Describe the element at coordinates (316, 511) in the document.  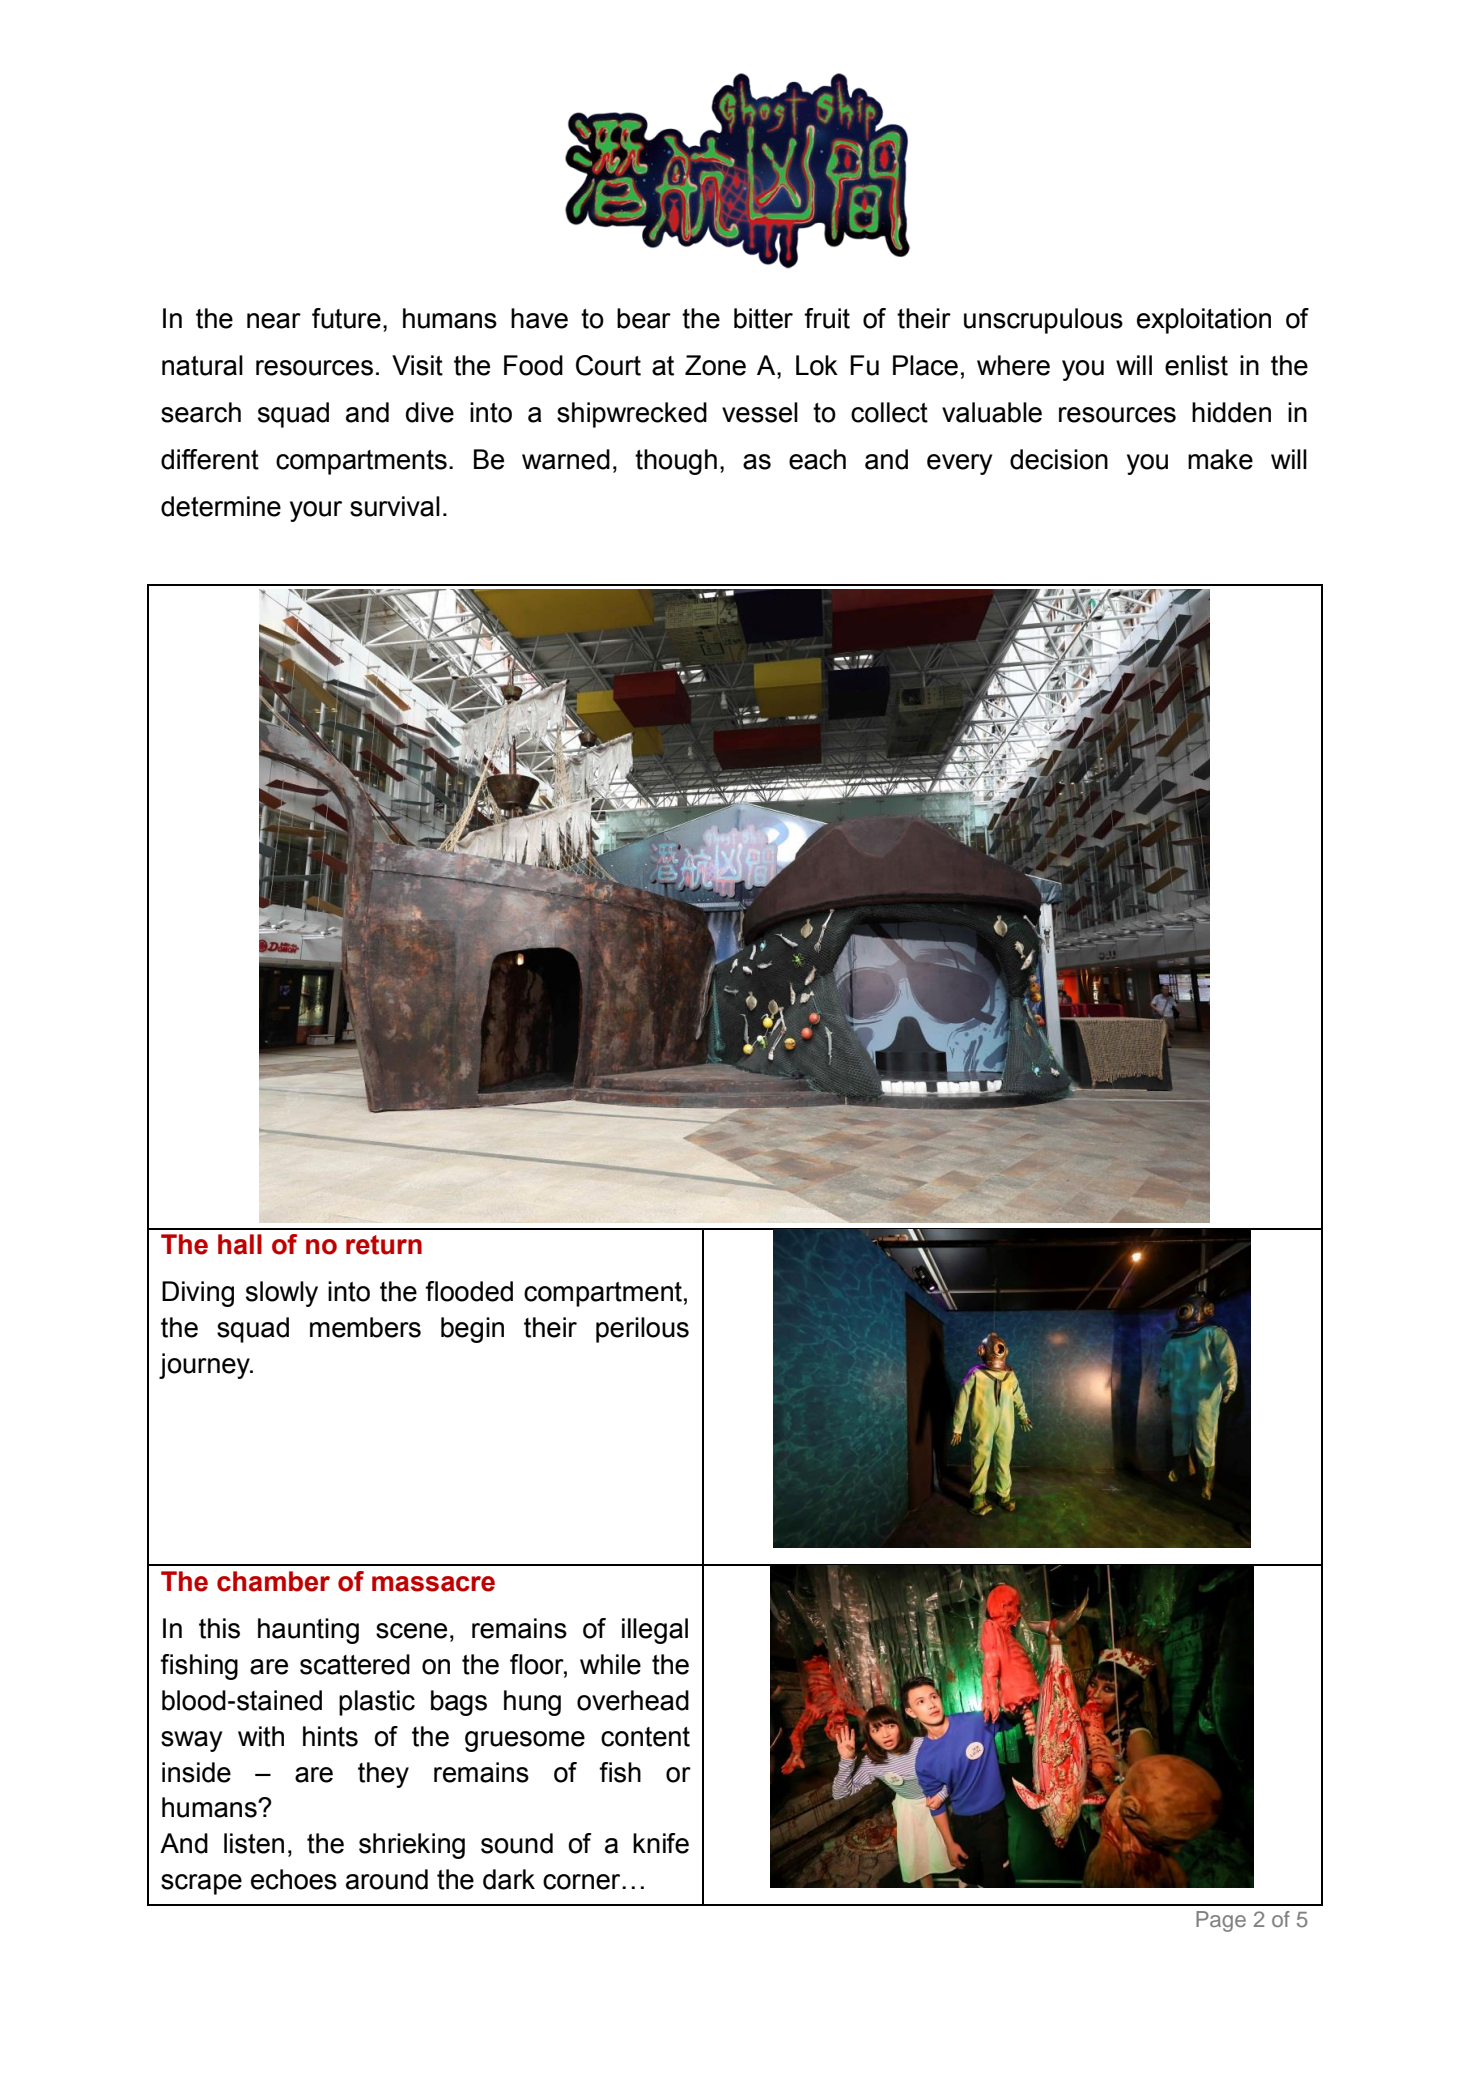
I see `your` at that location.
